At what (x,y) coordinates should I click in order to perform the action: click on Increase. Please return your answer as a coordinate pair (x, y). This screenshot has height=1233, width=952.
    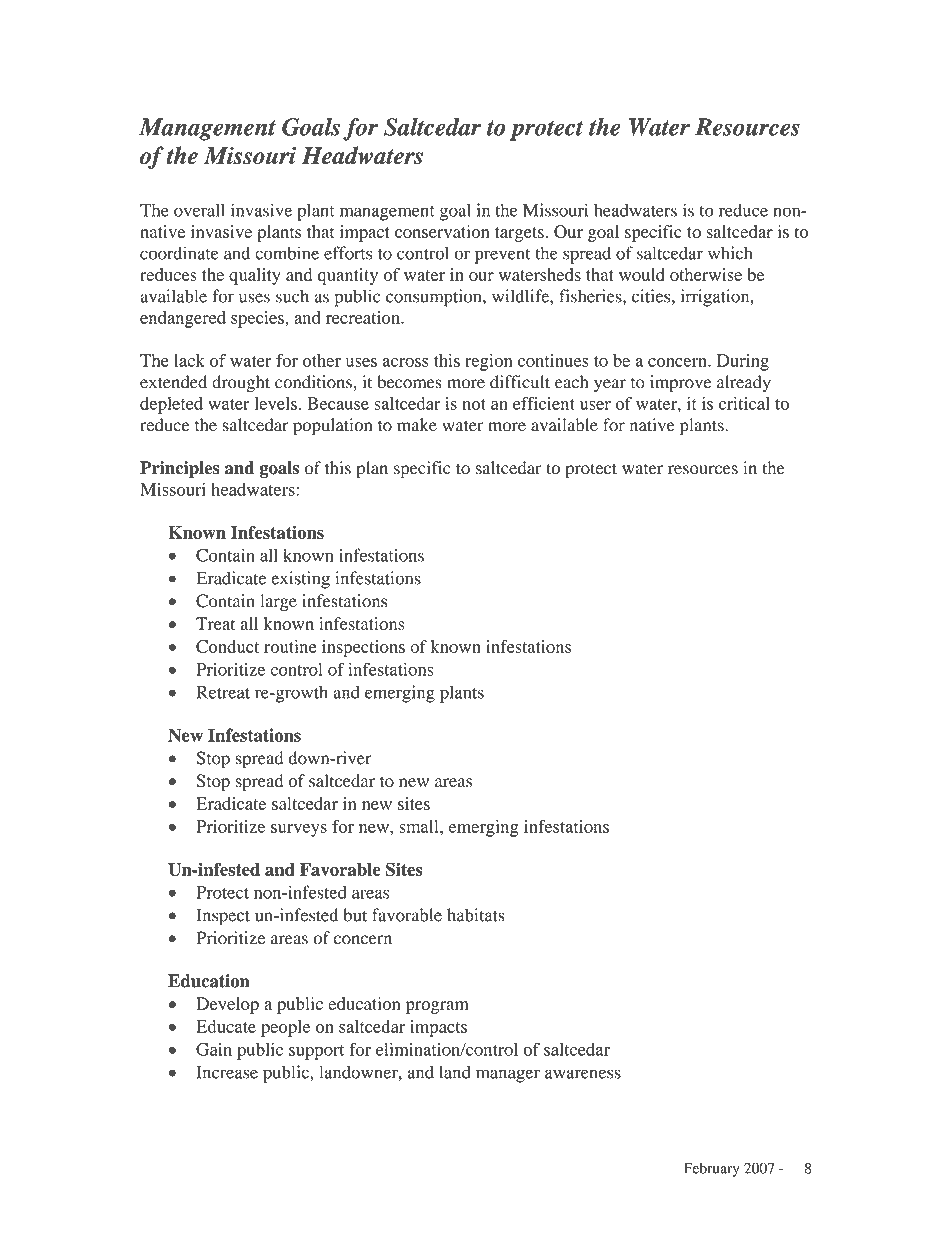
    Looking at the image, I should click on (227, 1072).
